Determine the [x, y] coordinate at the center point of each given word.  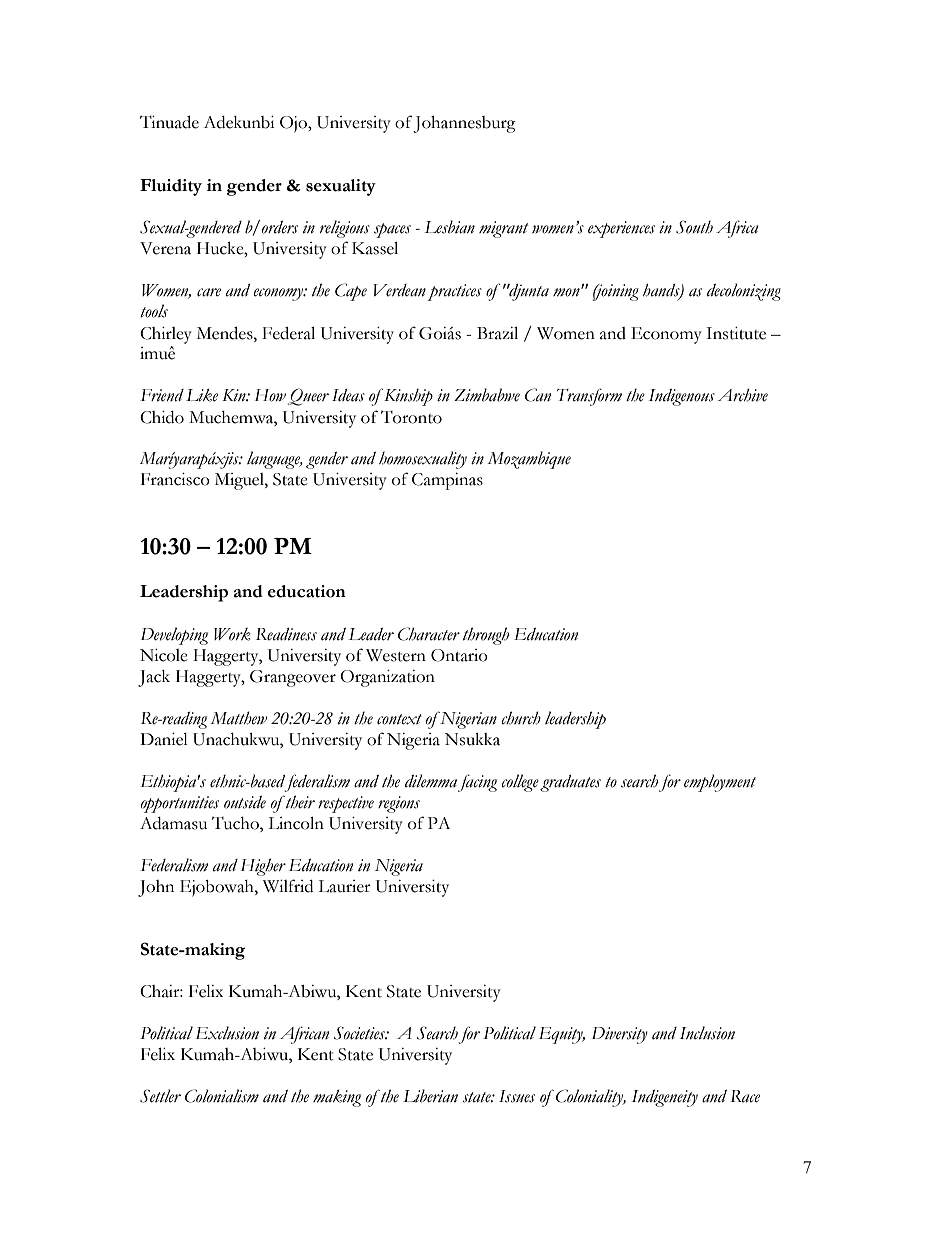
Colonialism [222, 1096]
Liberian [430, 1096]
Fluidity [171, 187]
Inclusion [707, 1033]
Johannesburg [465, 124]
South [694, 227]
